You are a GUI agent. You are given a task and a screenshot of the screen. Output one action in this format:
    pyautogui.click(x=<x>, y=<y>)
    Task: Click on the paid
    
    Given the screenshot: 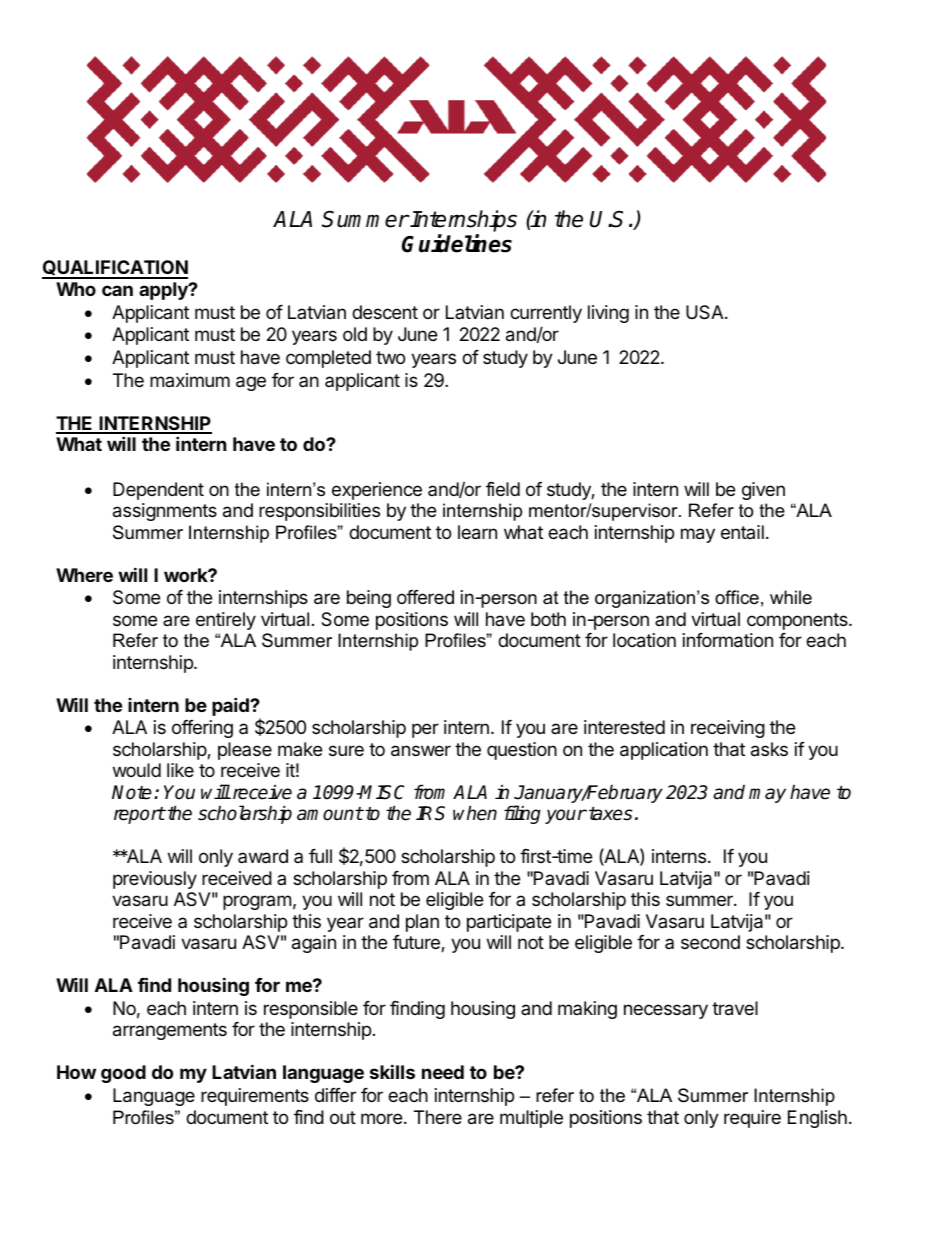 What is the action you would take?
    pyautogui.click(x=231, y=706)
